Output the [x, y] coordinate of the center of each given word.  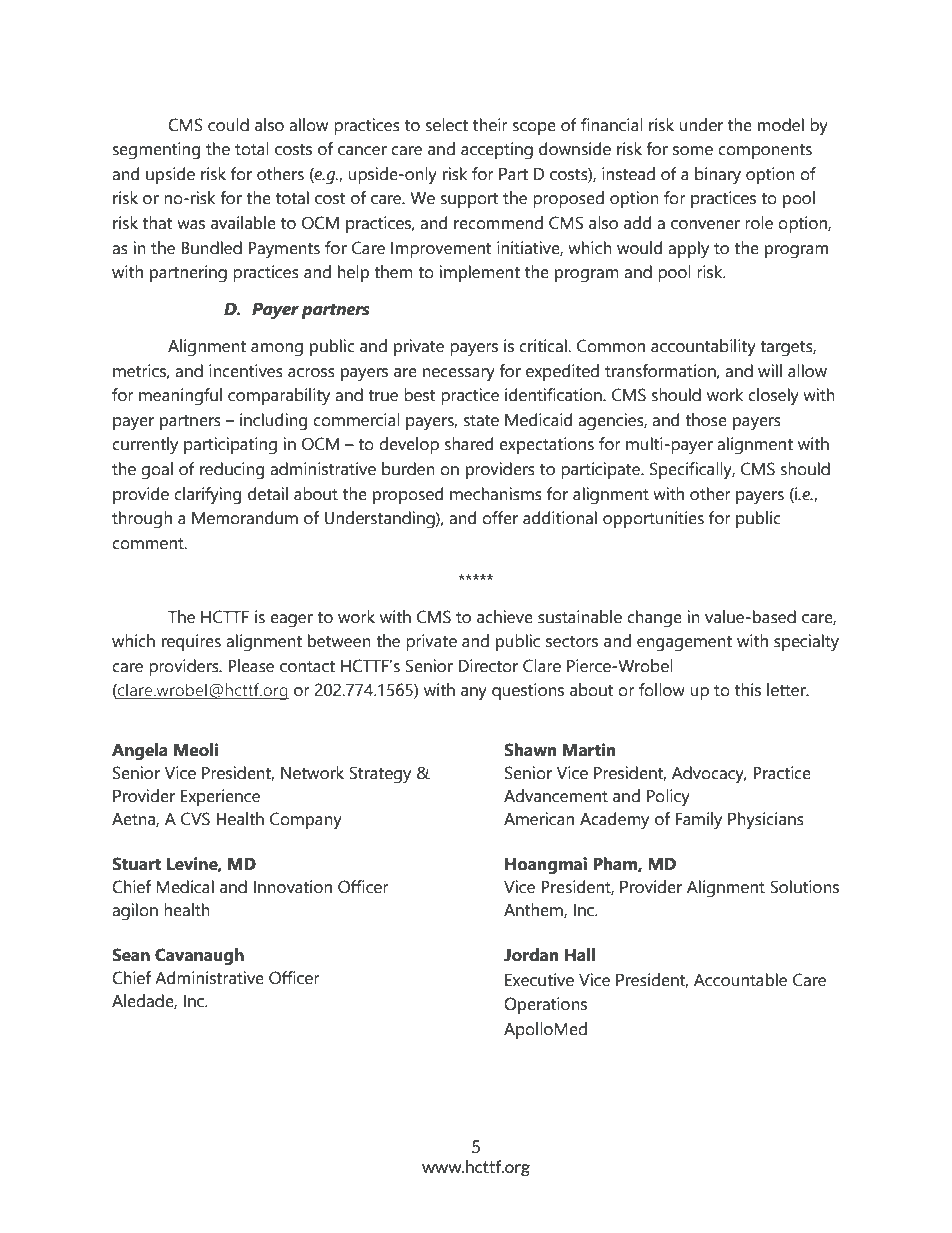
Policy [668, 798]
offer [500, 518]
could [228, 125]
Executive [539, 980]
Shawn [530, 750]
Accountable [740, 980]
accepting [497, 151]
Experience [220, 797]
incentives [246, 371]
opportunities [653, 519]
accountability [703, 348]
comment [149, 544]
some [693, 151]
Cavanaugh [199, 957]
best [419, 395]
